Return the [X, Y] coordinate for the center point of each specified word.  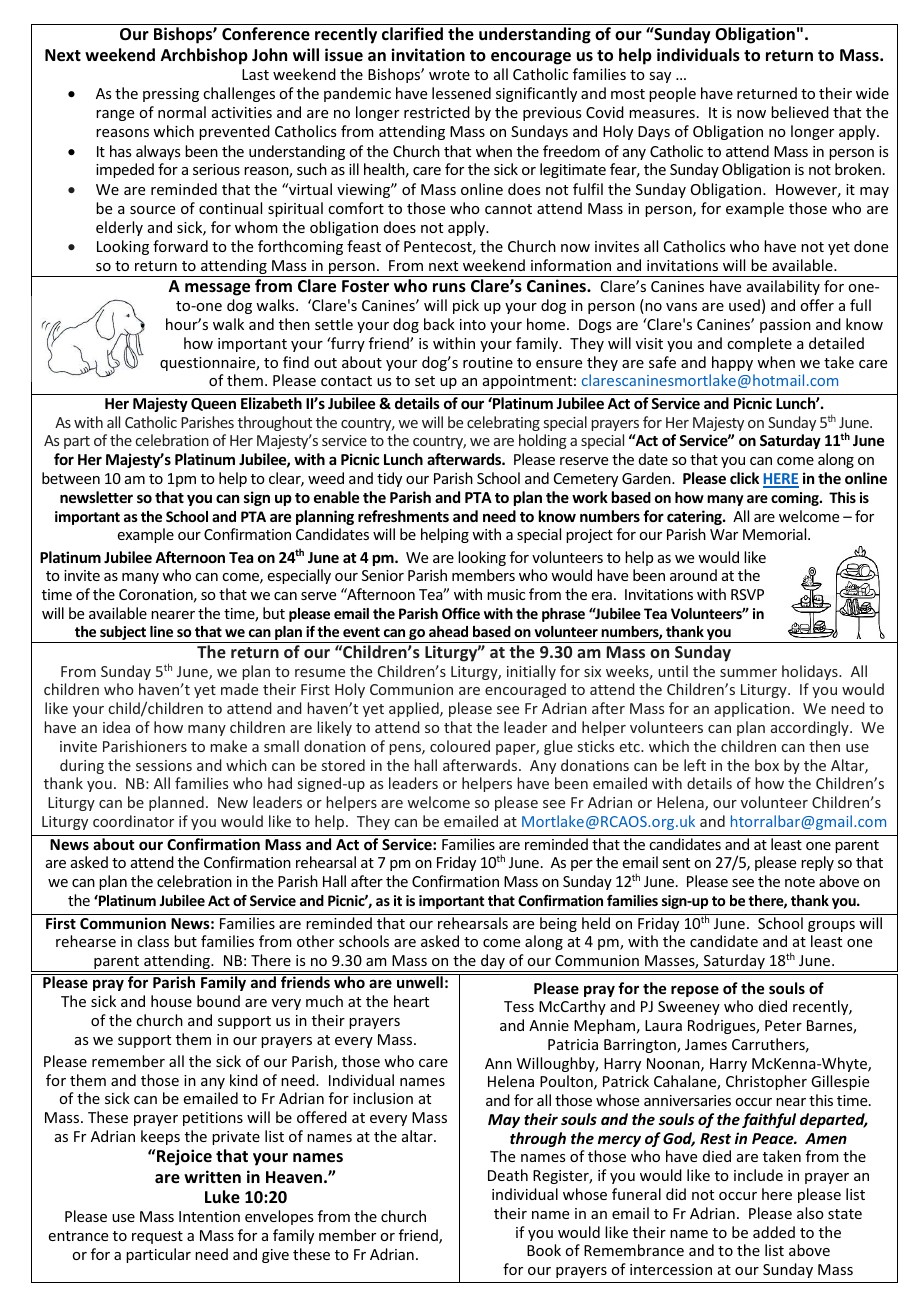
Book [544, 1250]
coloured [460, 746]
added [774, 1232]
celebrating [503, 423]
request [157, 1237]
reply [817, 863]
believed [800, 112]
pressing [171, 95]
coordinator [133, 821]
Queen [213, 404]
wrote [449, 75]
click [744, 478]
